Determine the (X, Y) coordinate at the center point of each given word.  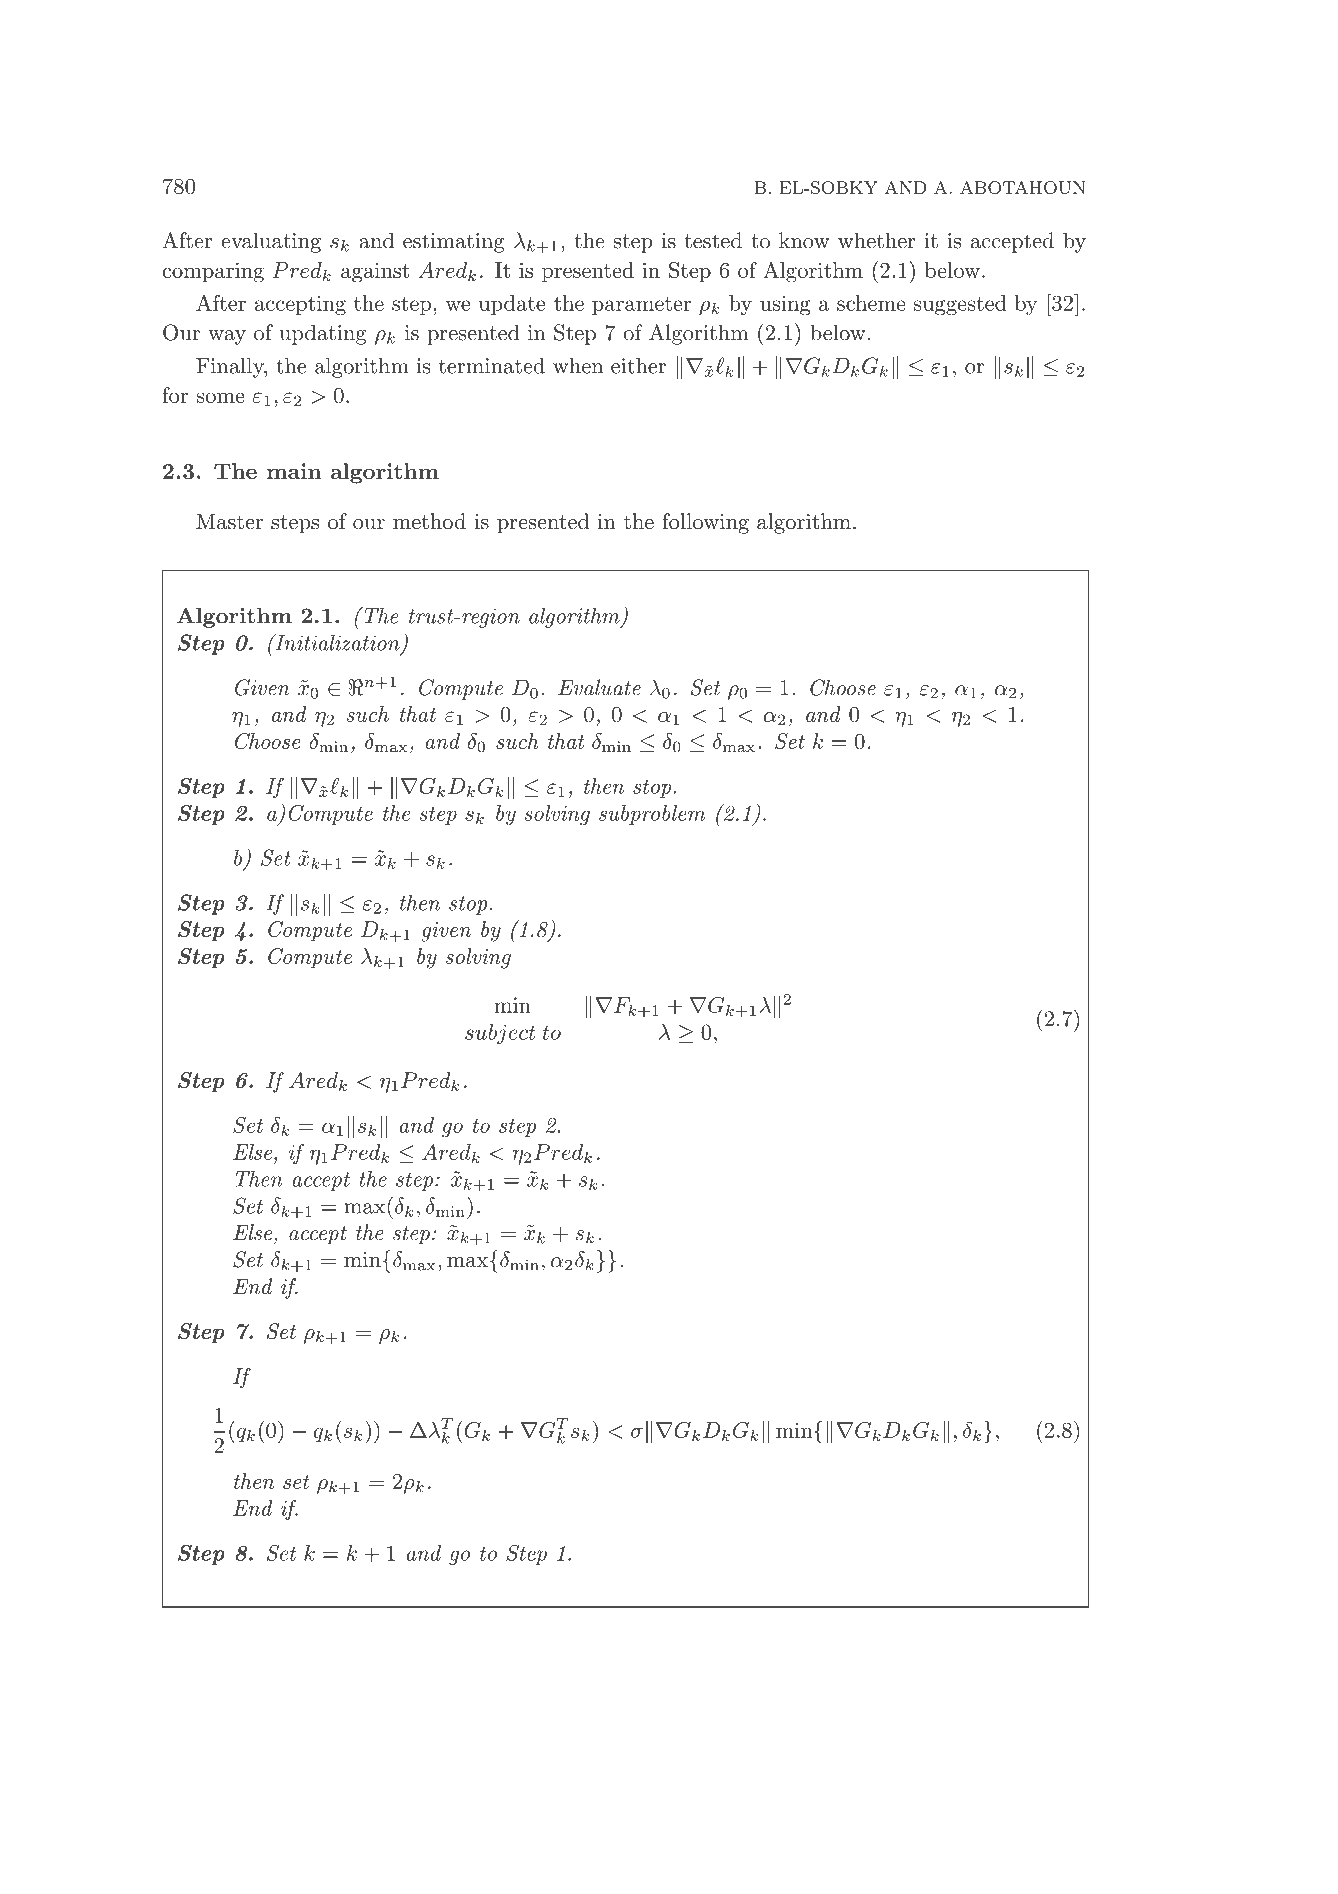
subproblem (652, 815)
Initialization (336, 642)
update (512, 305)
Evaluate (599, 687)
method (429, 521)
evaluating (271, 242)
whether (877, 240)
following (705, 523)
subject (500, 1034)
